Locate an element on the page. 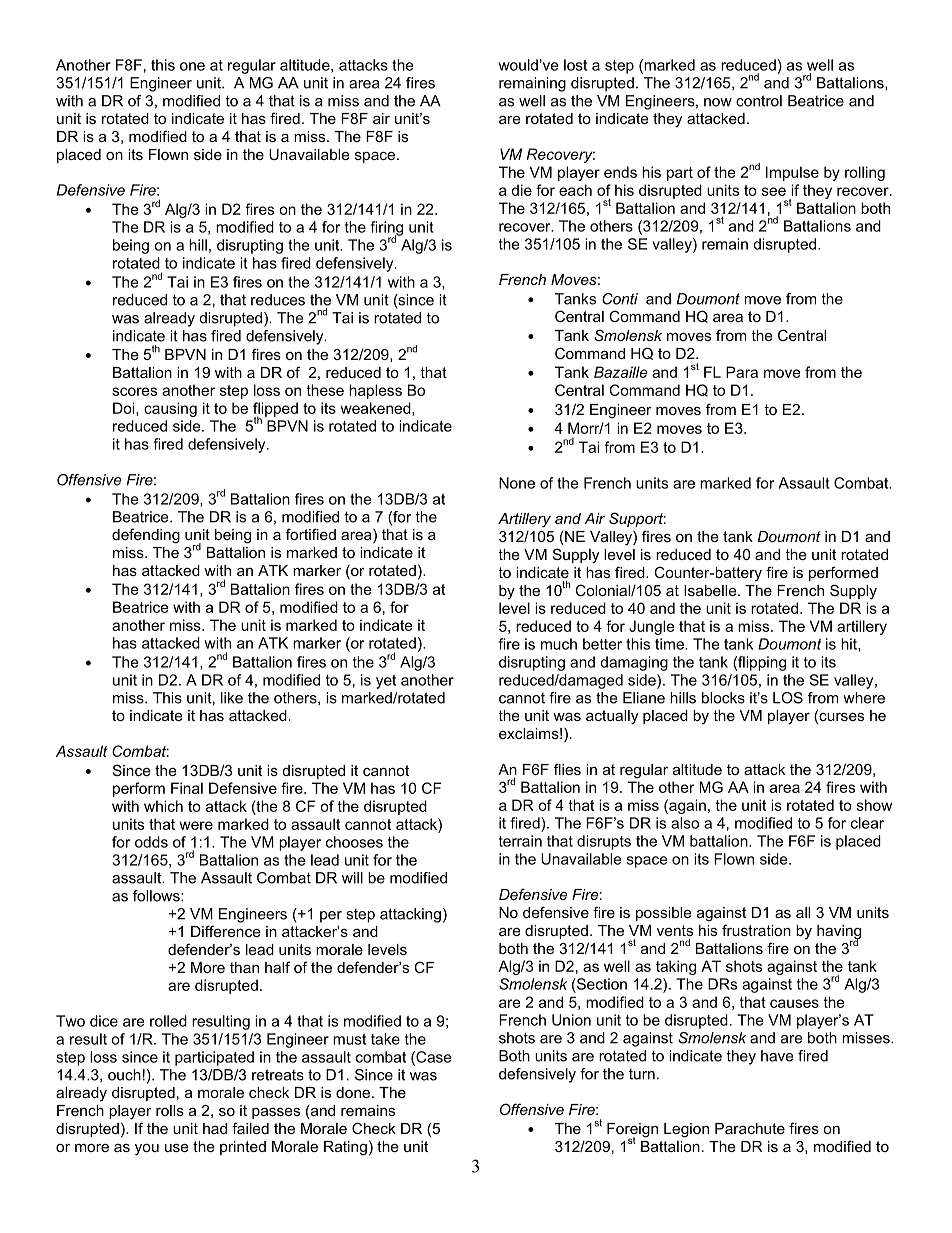 The height and width of the page is (1233, 952). control is located at coordinates (759, 101).
